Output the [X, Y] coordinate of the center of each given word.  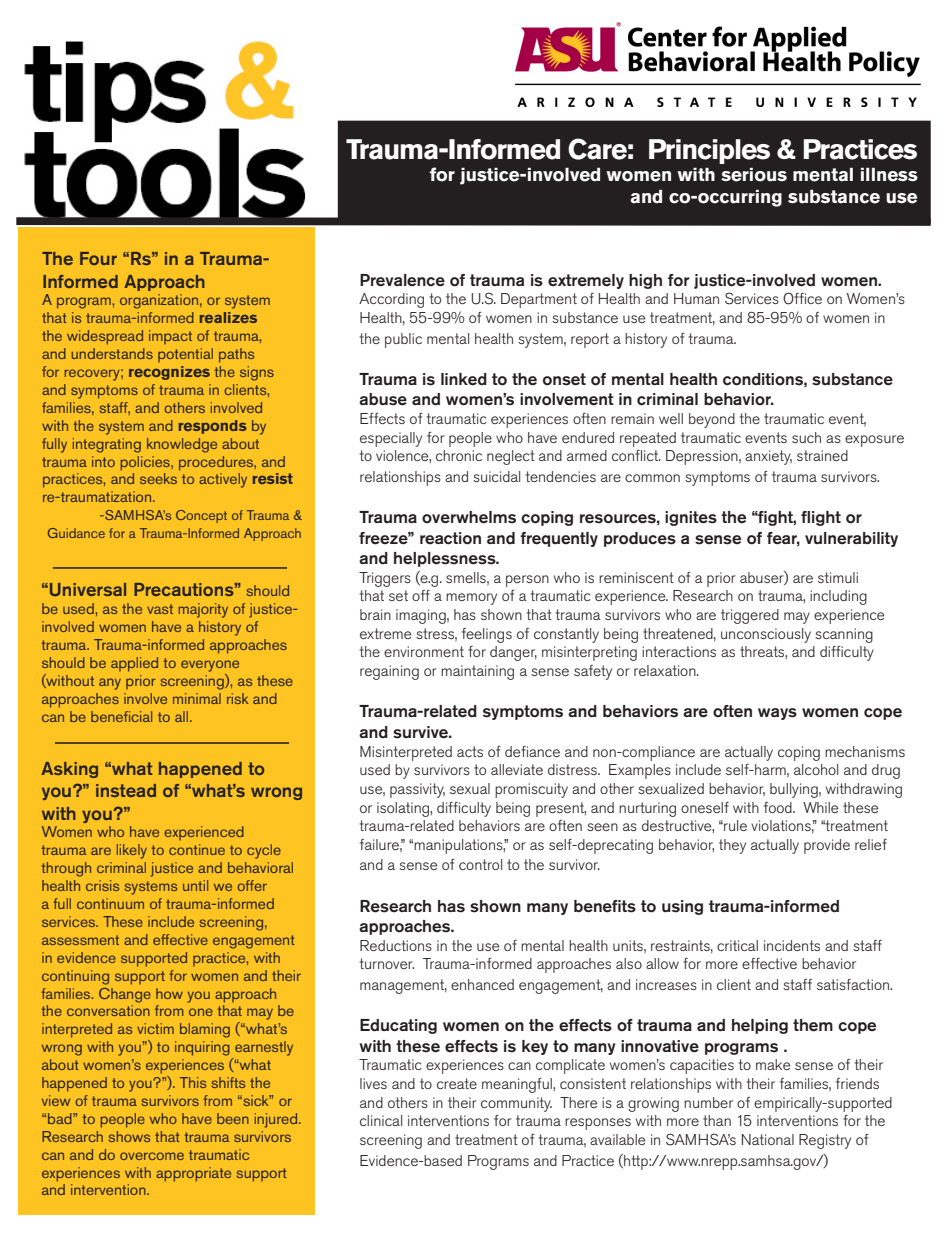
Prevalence [402, 280]
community [516, 1104]
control [480, 864]
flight [821, 518]
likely [132, 851]
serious [754, 175]
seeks [158, 478]
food [779, 807]
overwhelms [469, 517]
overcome [152, 1156]
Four [98, 258]
